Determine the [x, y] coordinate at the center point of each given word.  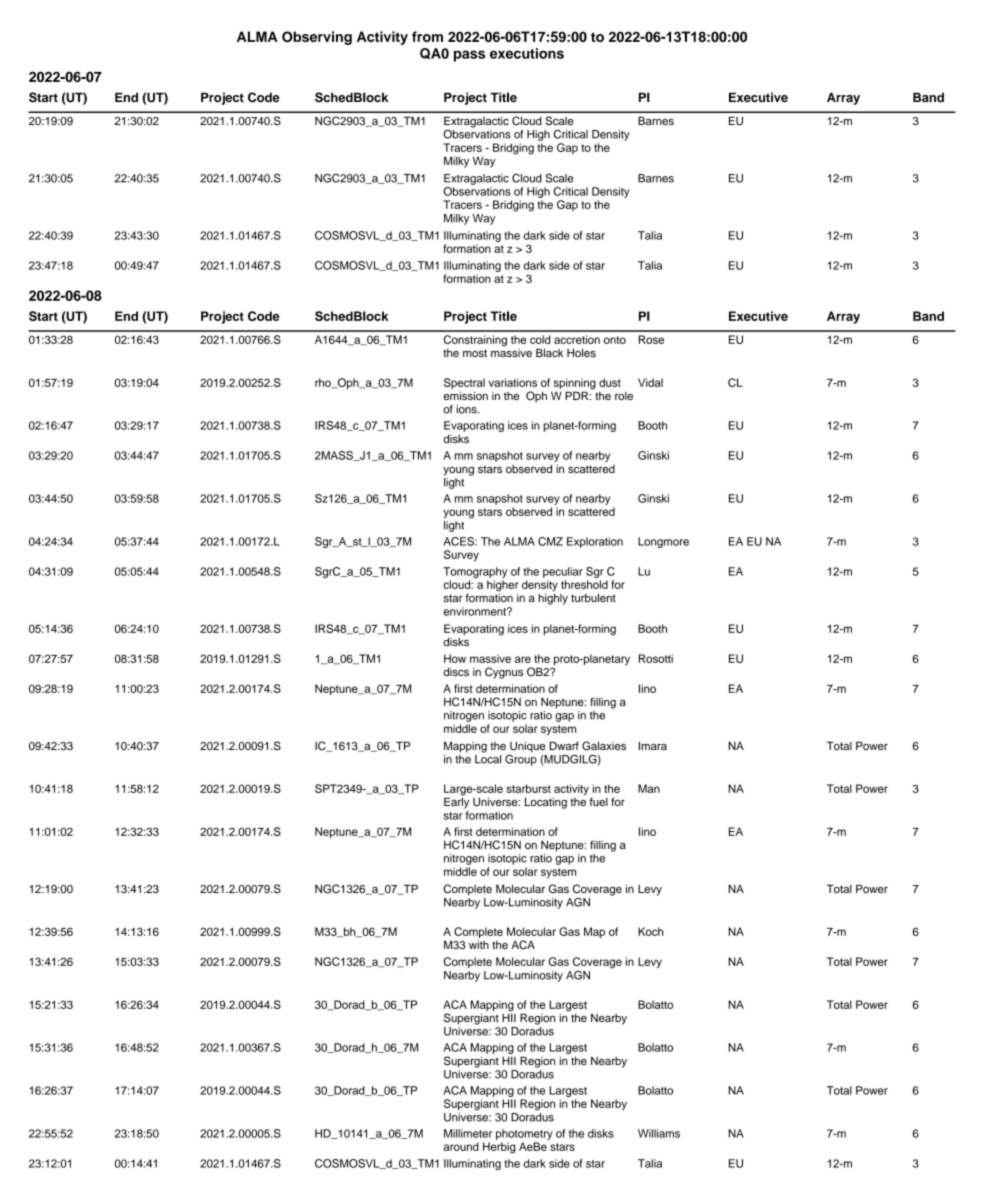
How [455, 658]
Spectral [464, 385]
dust [610, 382]
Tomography [475, 572]
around [461, 1146]
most [475, 353]
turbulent [593, 597]
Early [456, 802]
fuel [598, 801]
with [479, 945]
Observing [317, 38]
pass [469, 56]
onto [615, 340]
